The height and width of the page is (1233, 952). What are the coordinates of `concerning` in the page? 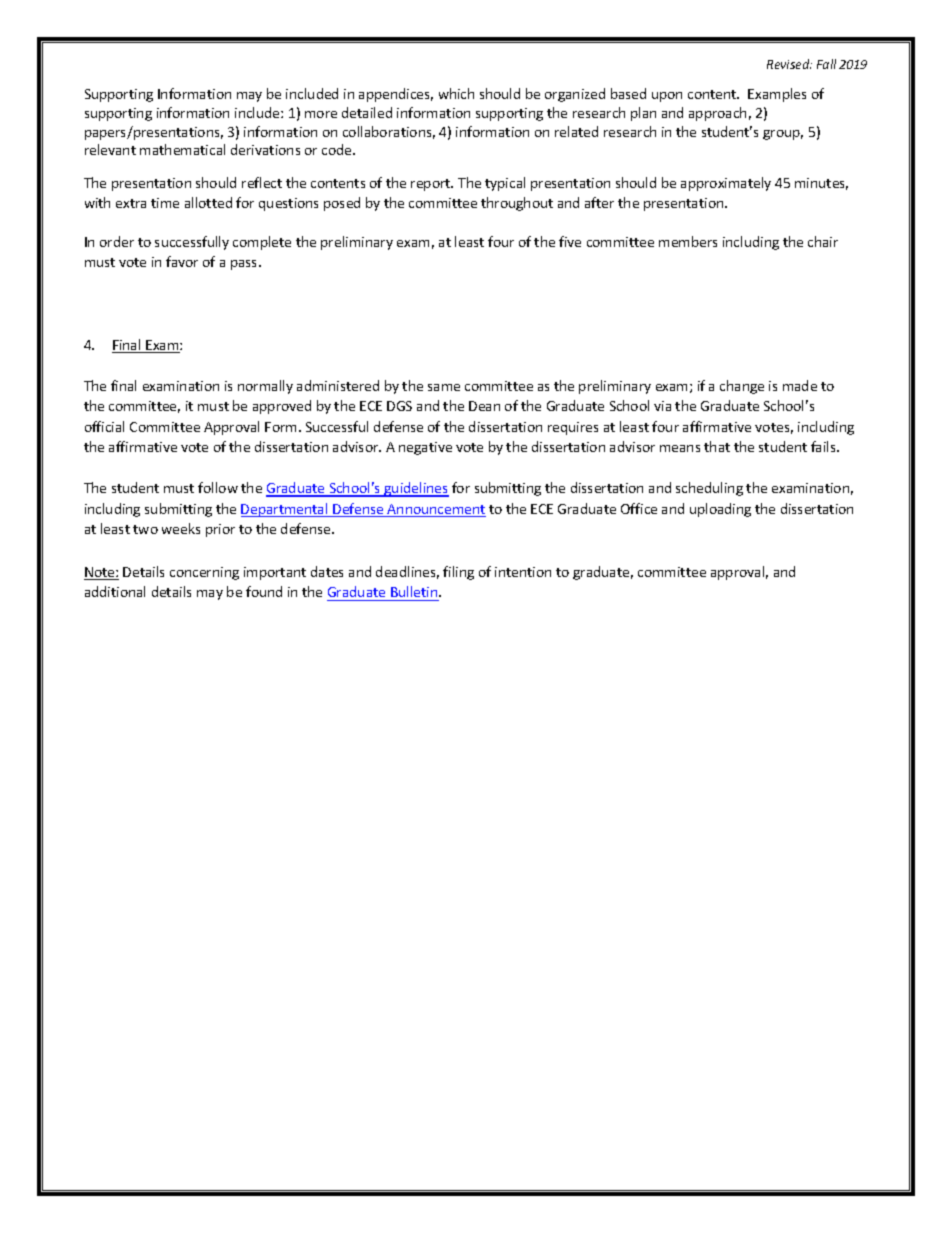 It's located at (204, 573).
